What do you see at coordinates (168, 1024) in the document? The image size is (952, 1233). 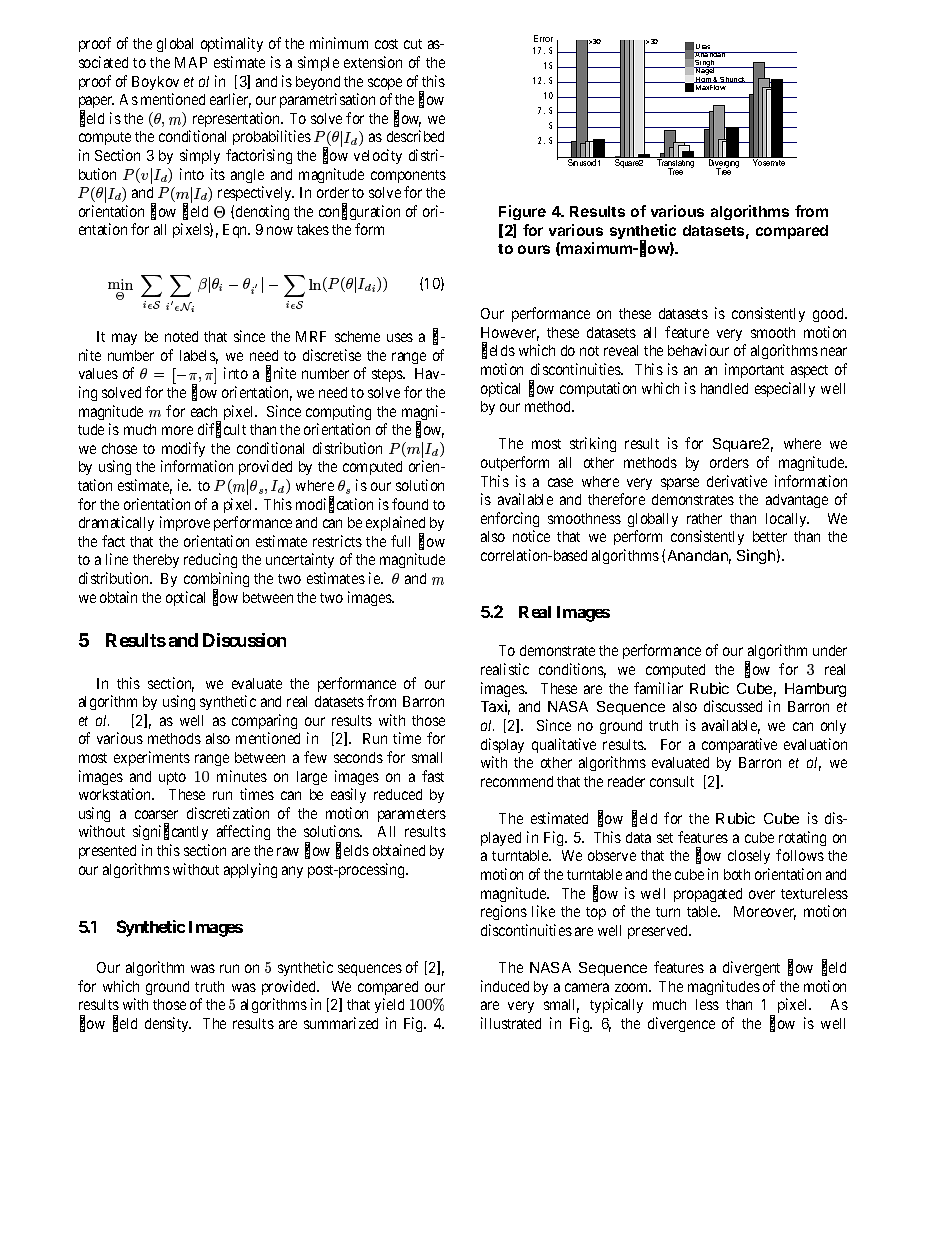 I see `density` at bounding box center [168, 1024].
